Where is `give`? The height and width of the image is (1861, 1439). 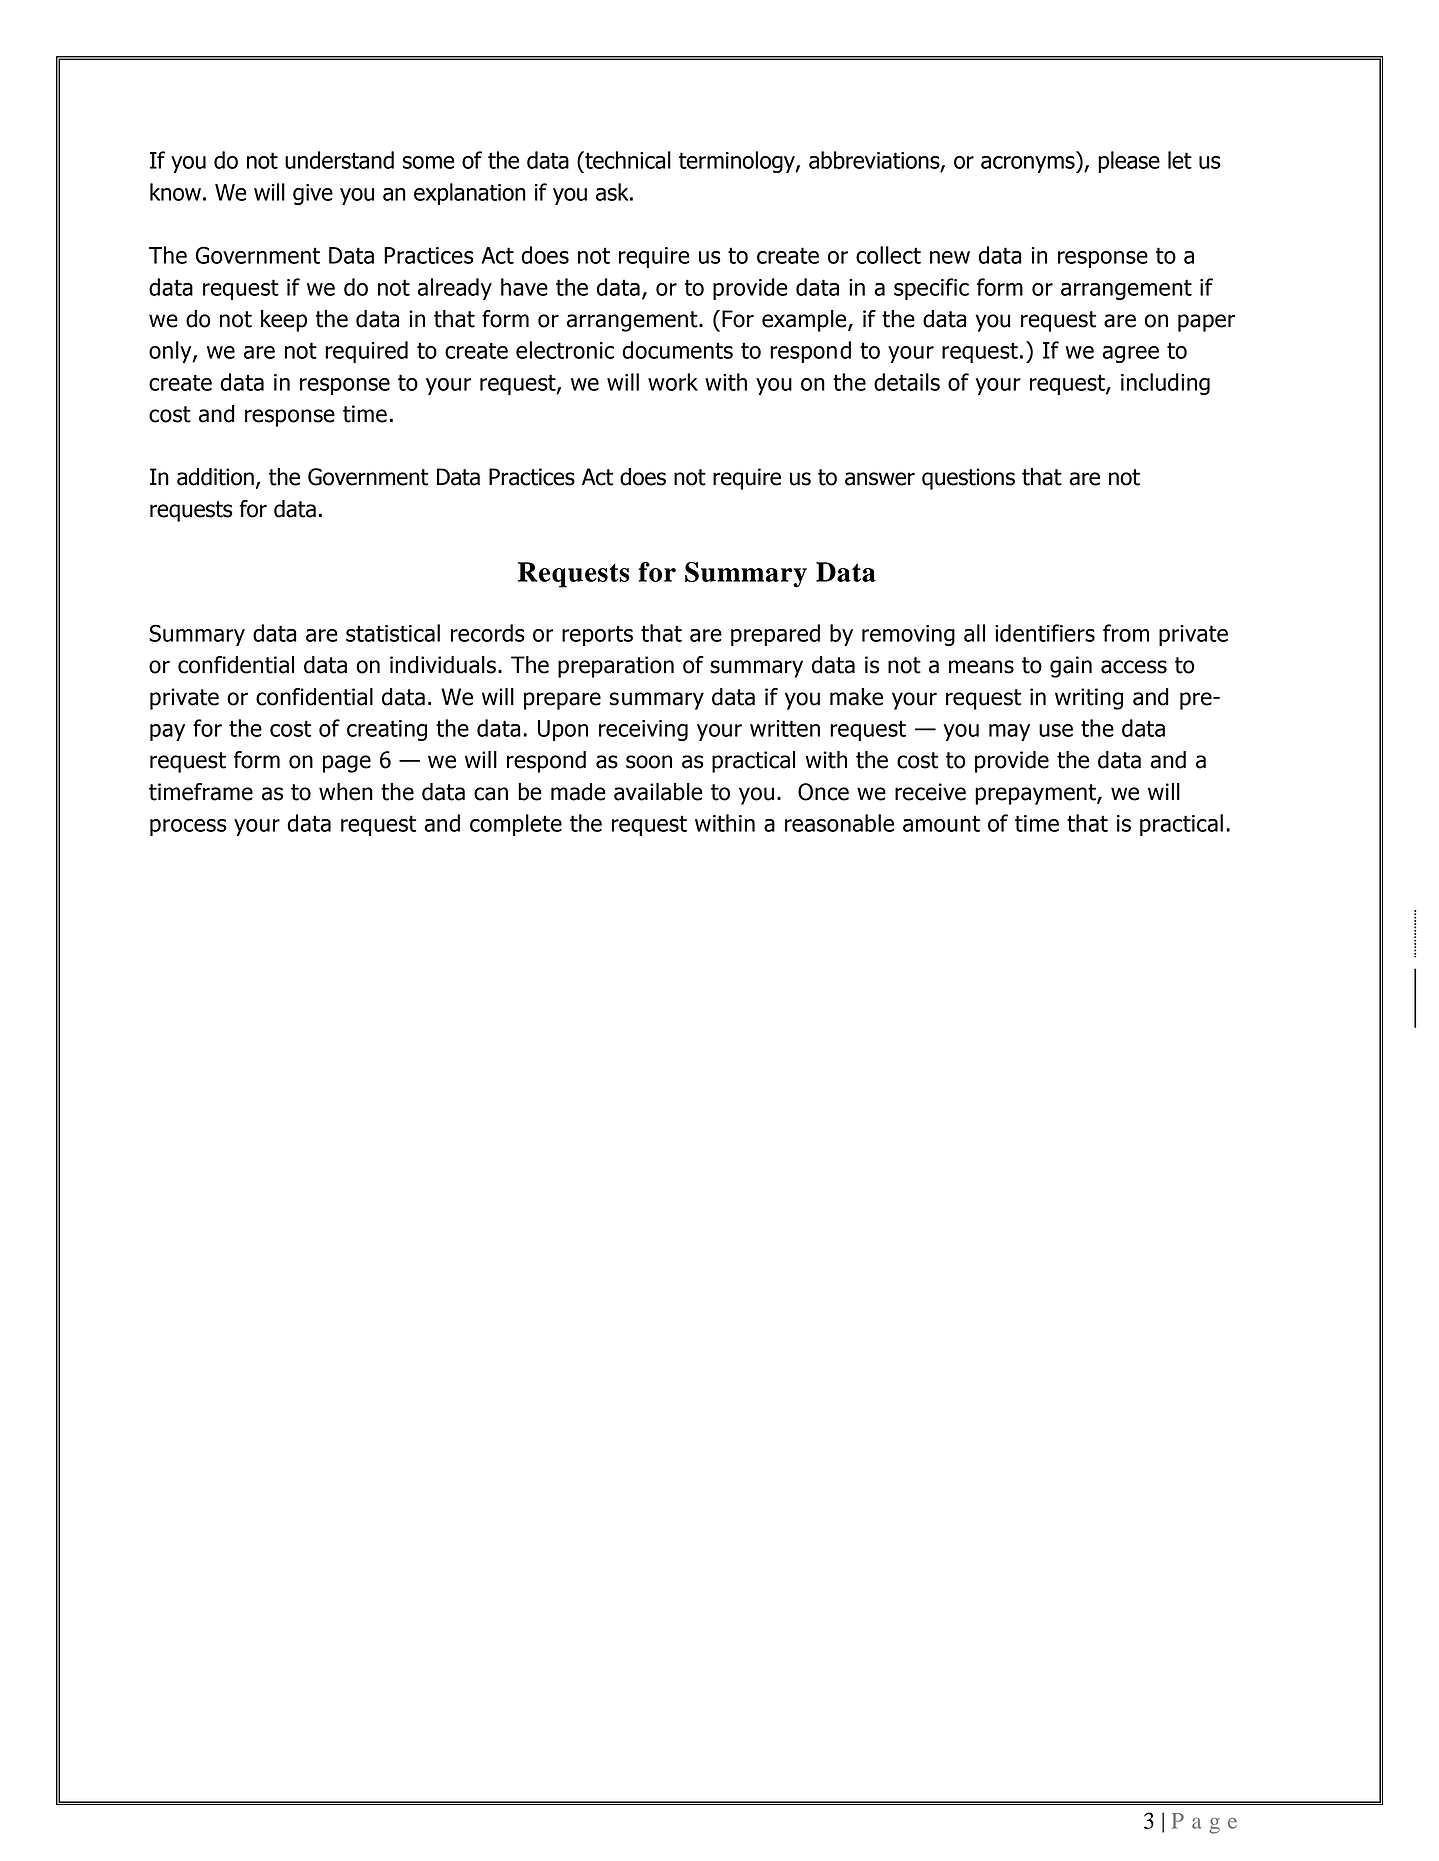 give is located at coordinates (313, 194).
